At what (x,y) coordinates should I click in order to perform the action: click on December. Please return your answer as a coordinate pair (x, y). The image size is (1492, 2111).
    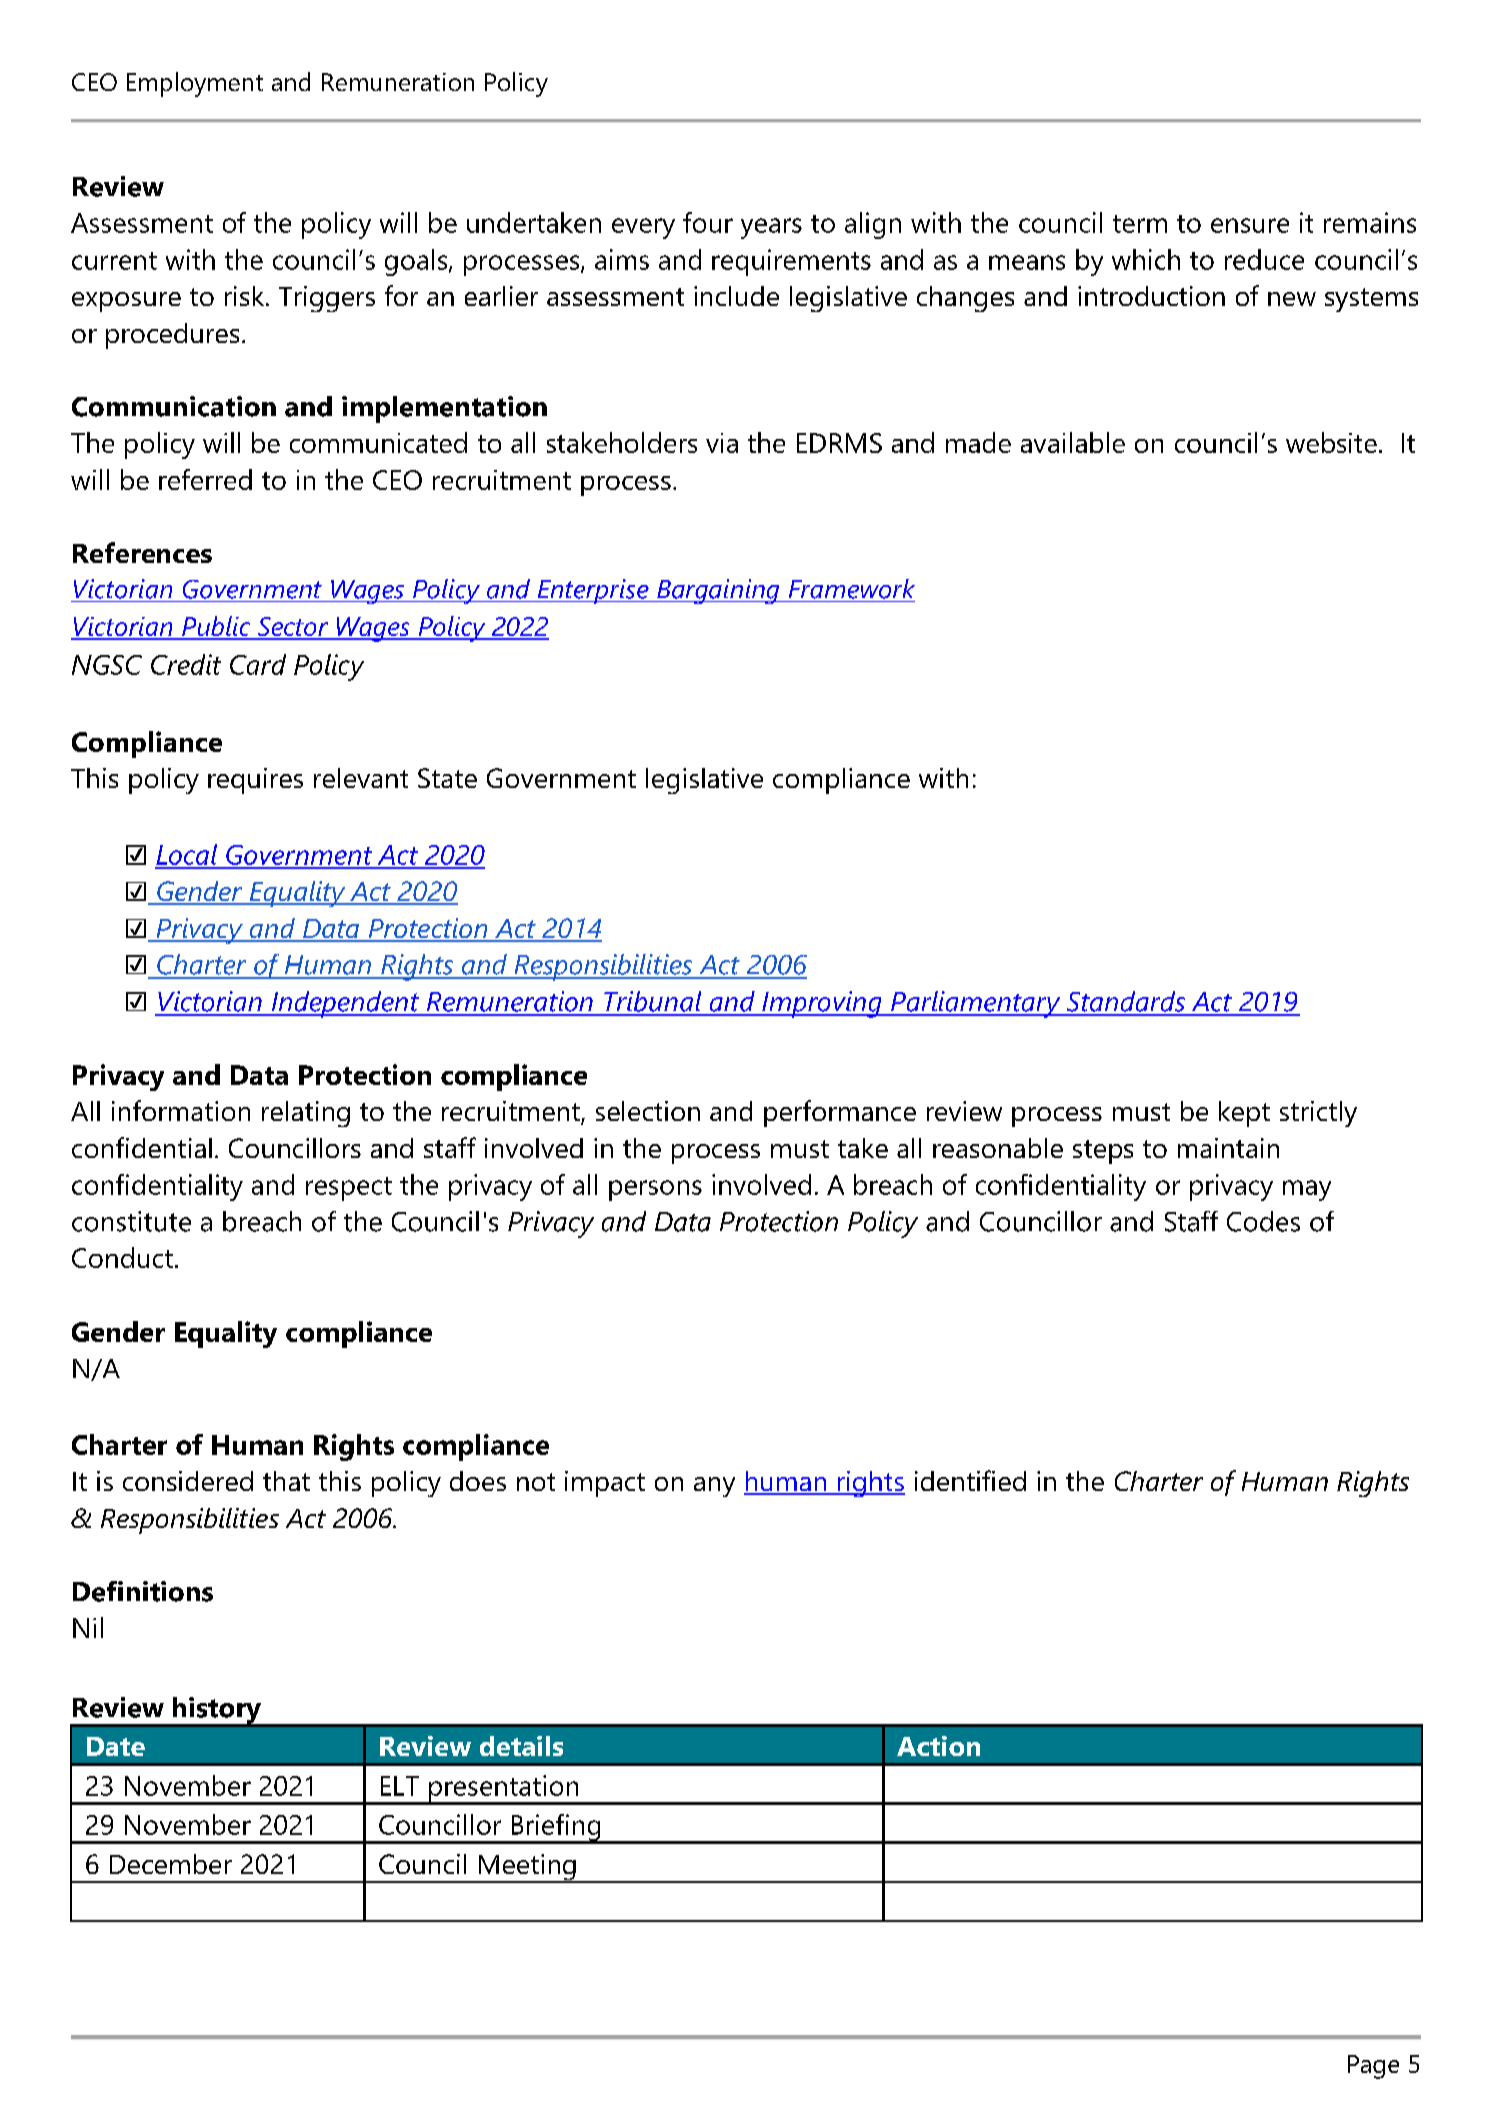
    Looking at the image, I should click on (171, 1864).
